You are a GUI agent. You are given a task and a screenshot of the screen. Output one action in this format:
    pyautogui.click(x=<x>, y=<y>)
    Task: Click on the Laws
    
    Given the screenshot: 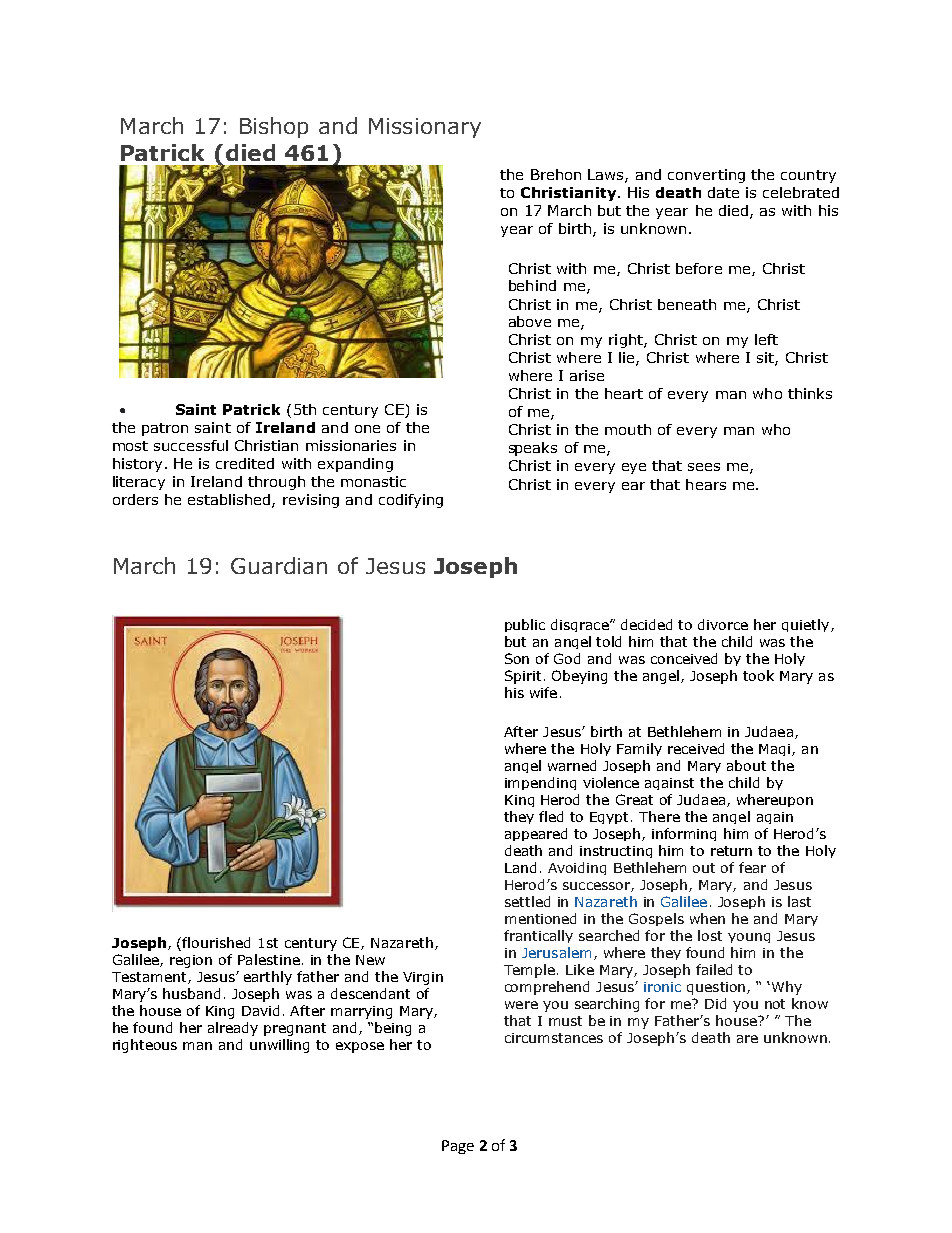 What is the action you would take?
    pyautogui.click(x=607, y=176)
